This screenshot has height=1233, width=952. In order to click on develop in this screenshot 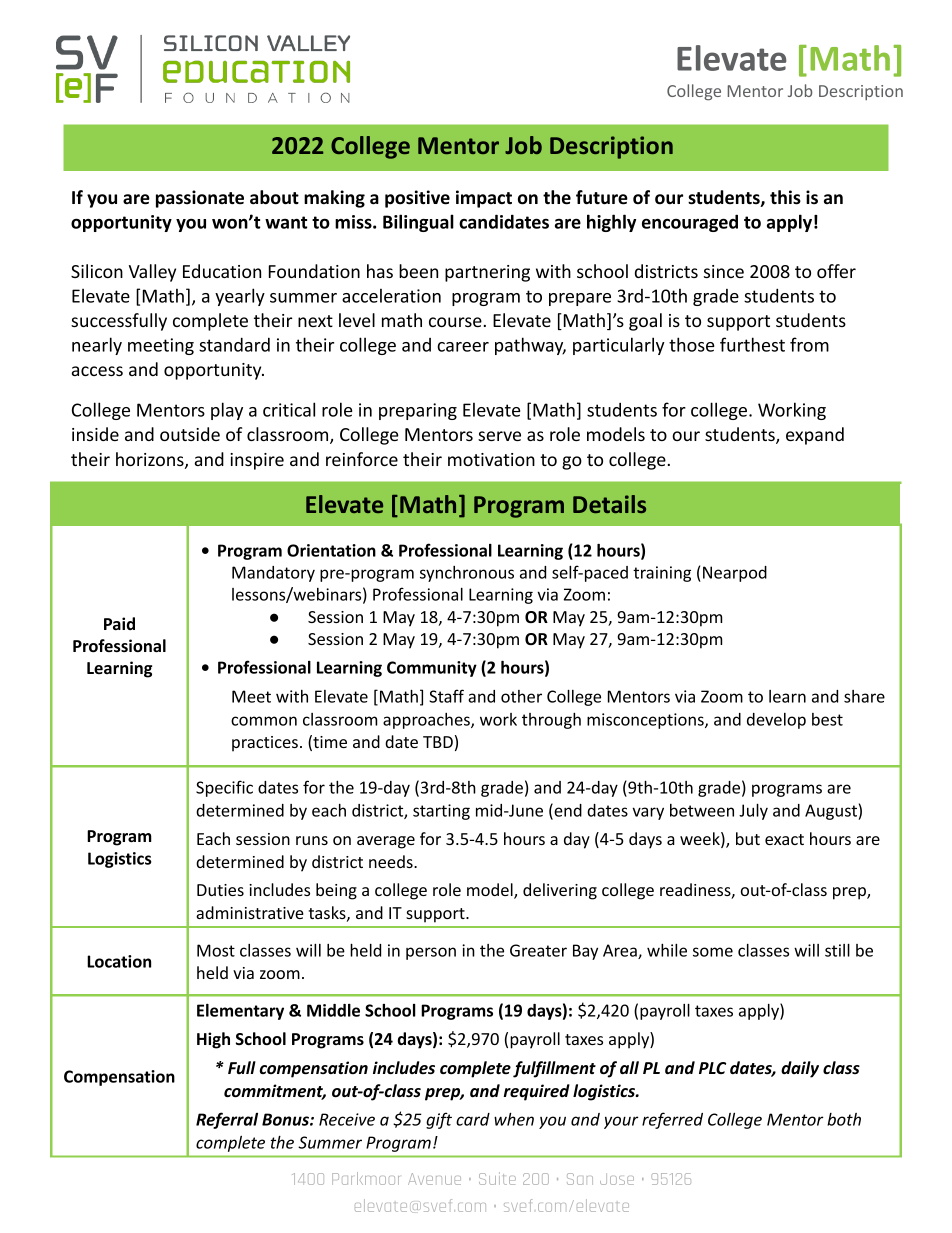, I will do `click(776, 721)`.
